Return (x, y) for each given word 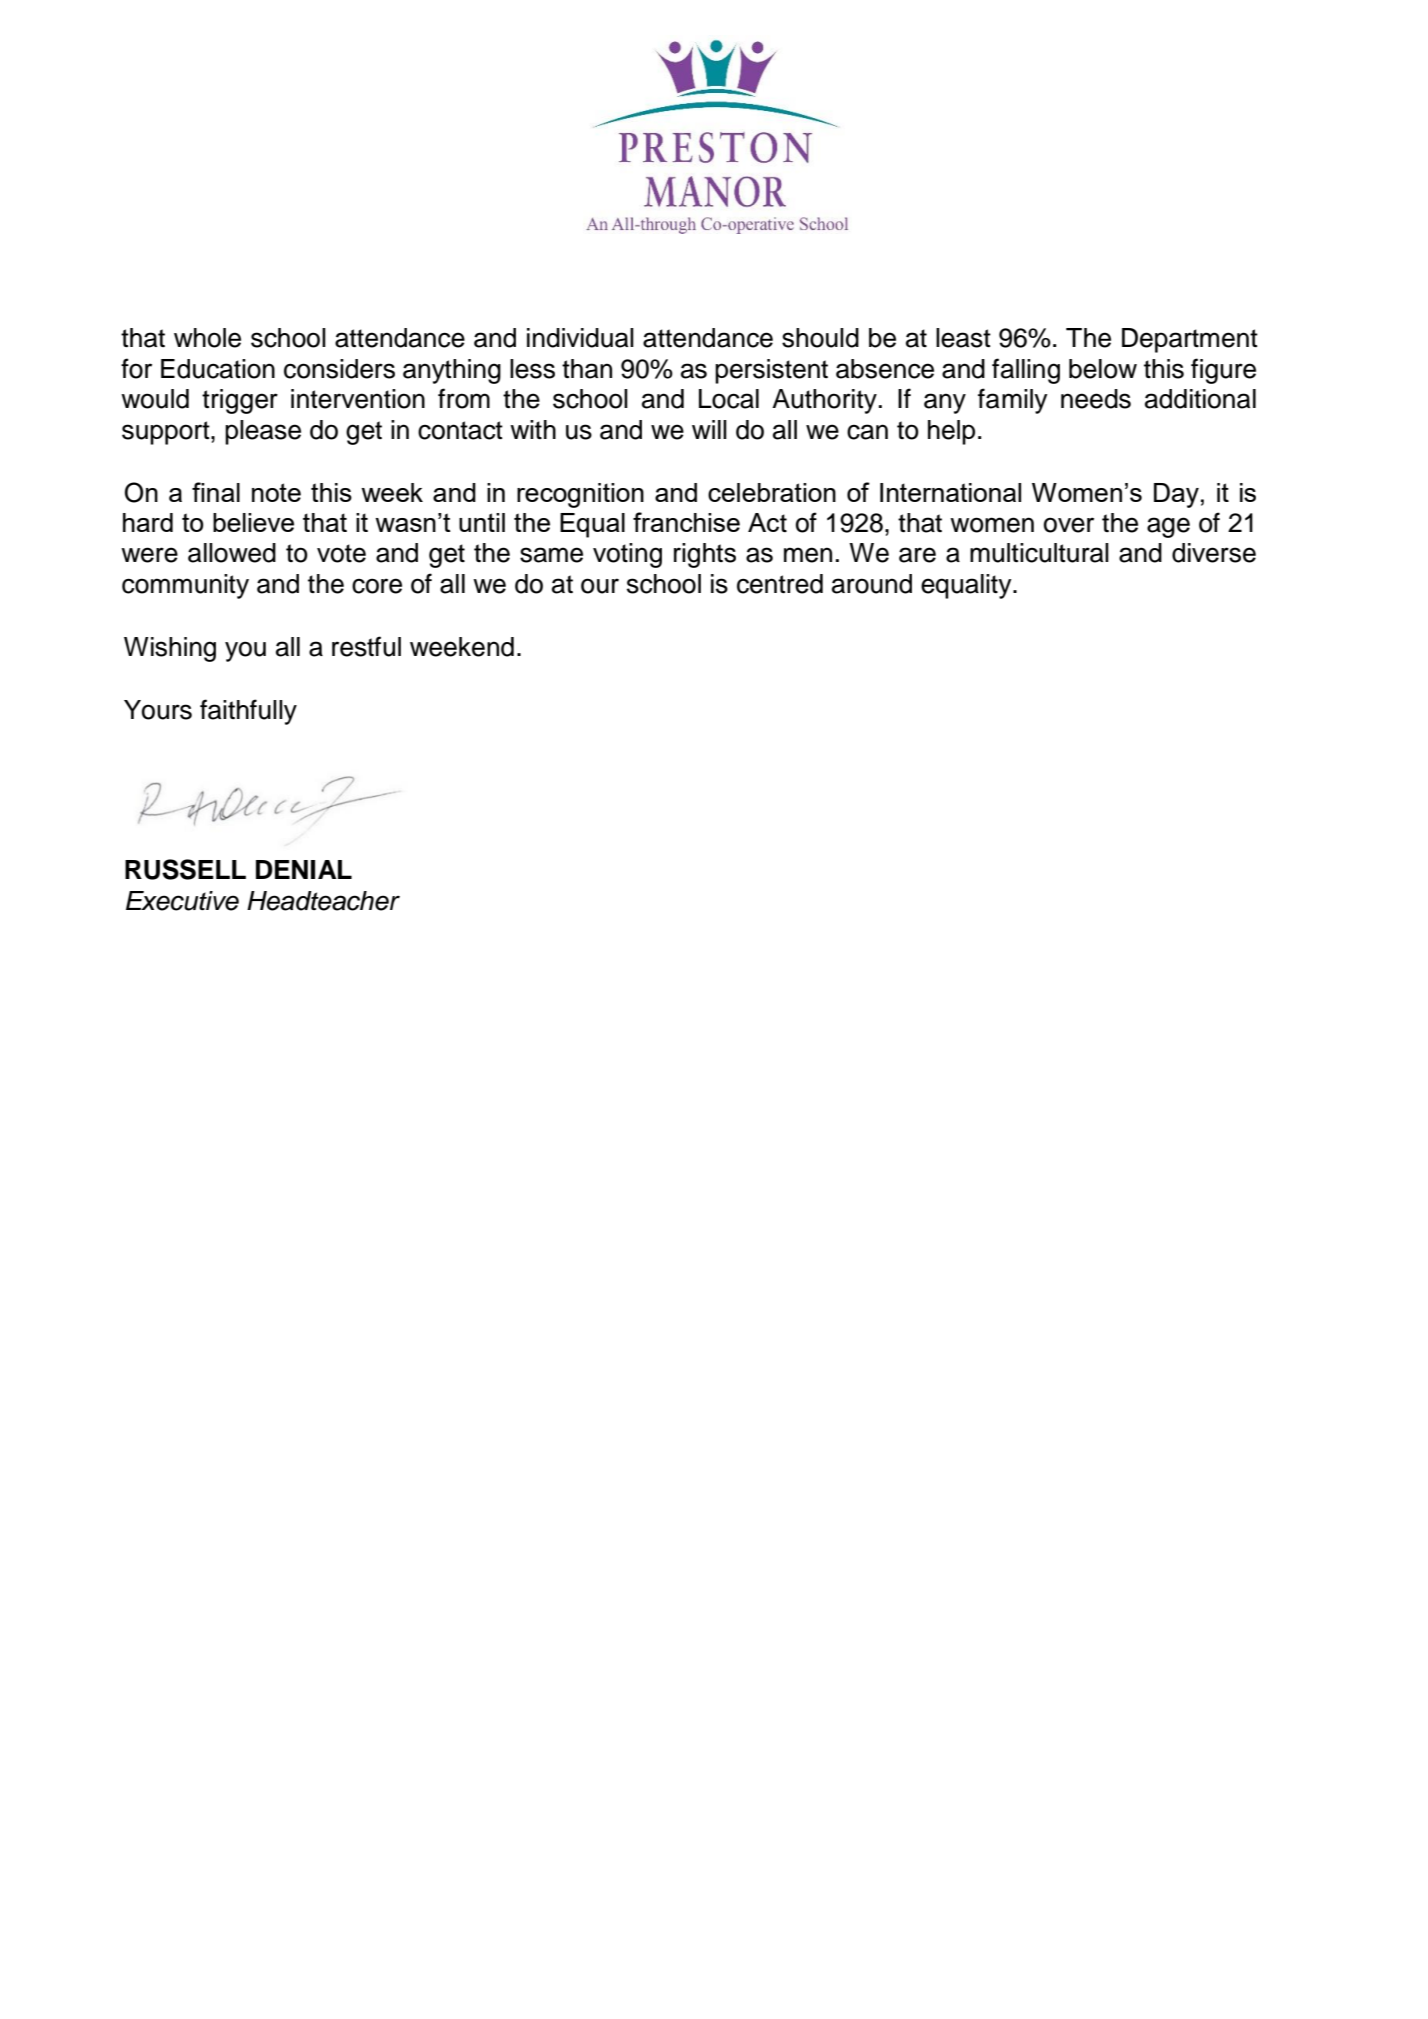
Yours (158, 710)
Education (218, 369)
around (872, 584)
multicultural (1039, 553)
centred (780, 584)
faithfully (248, 712)
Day (1176, 495)
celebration (772, 492)
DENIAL (304, 869)
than (587, 369)
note (276, 492)
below (1103, 369)
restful (366, 646)
